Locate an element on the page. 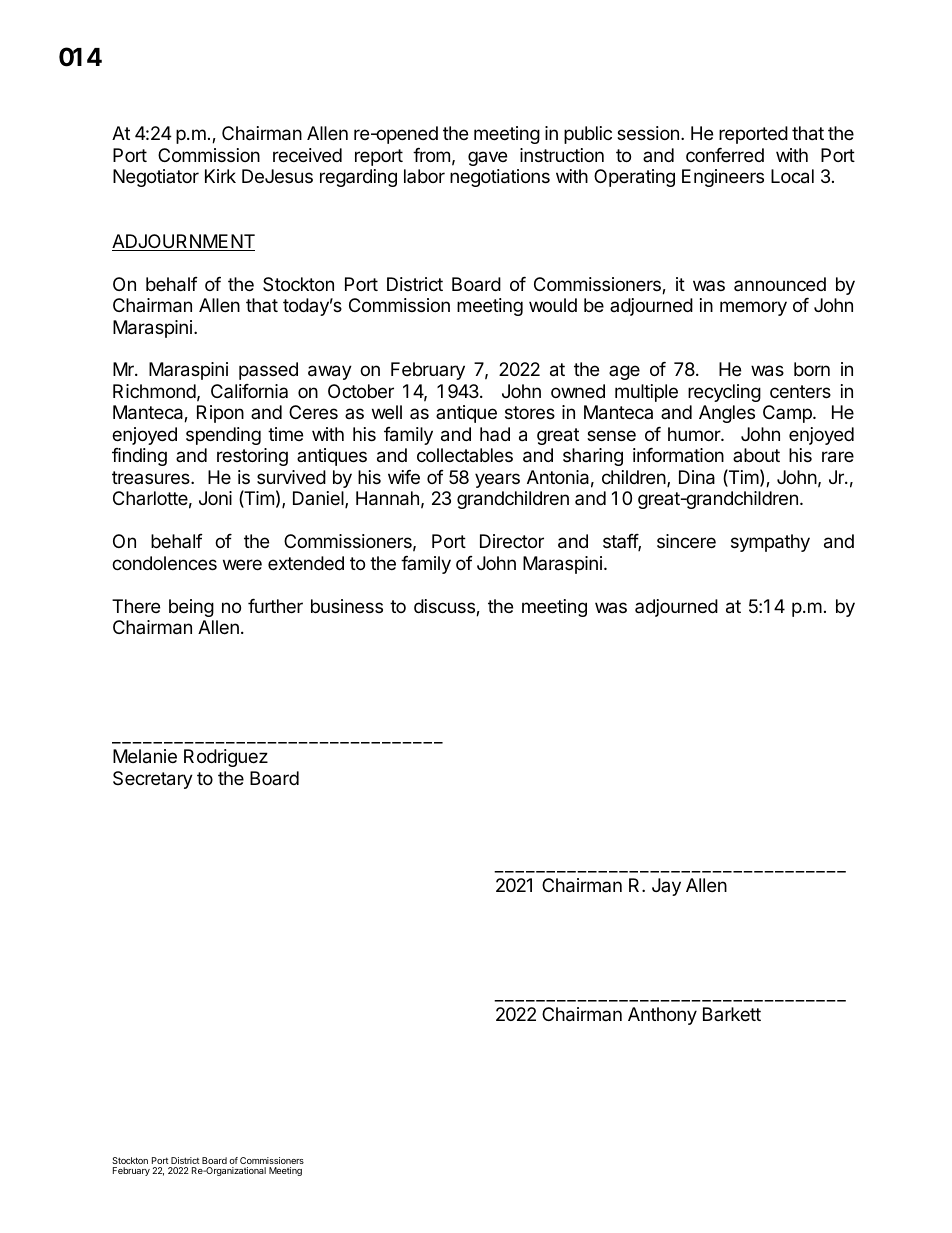  stores is located at coordinates (530, 412).
